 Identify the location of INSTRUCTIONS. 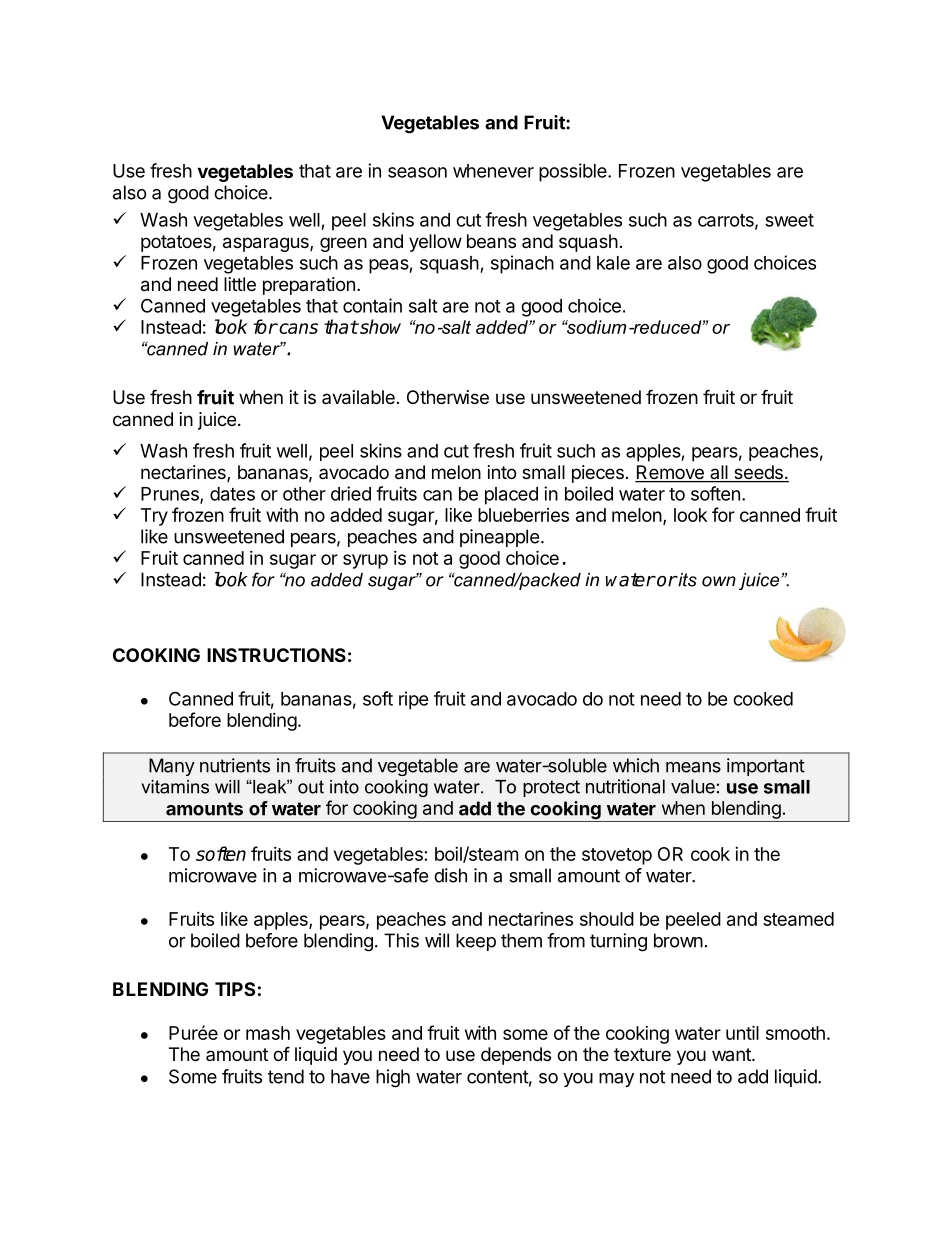
(276, 655).
